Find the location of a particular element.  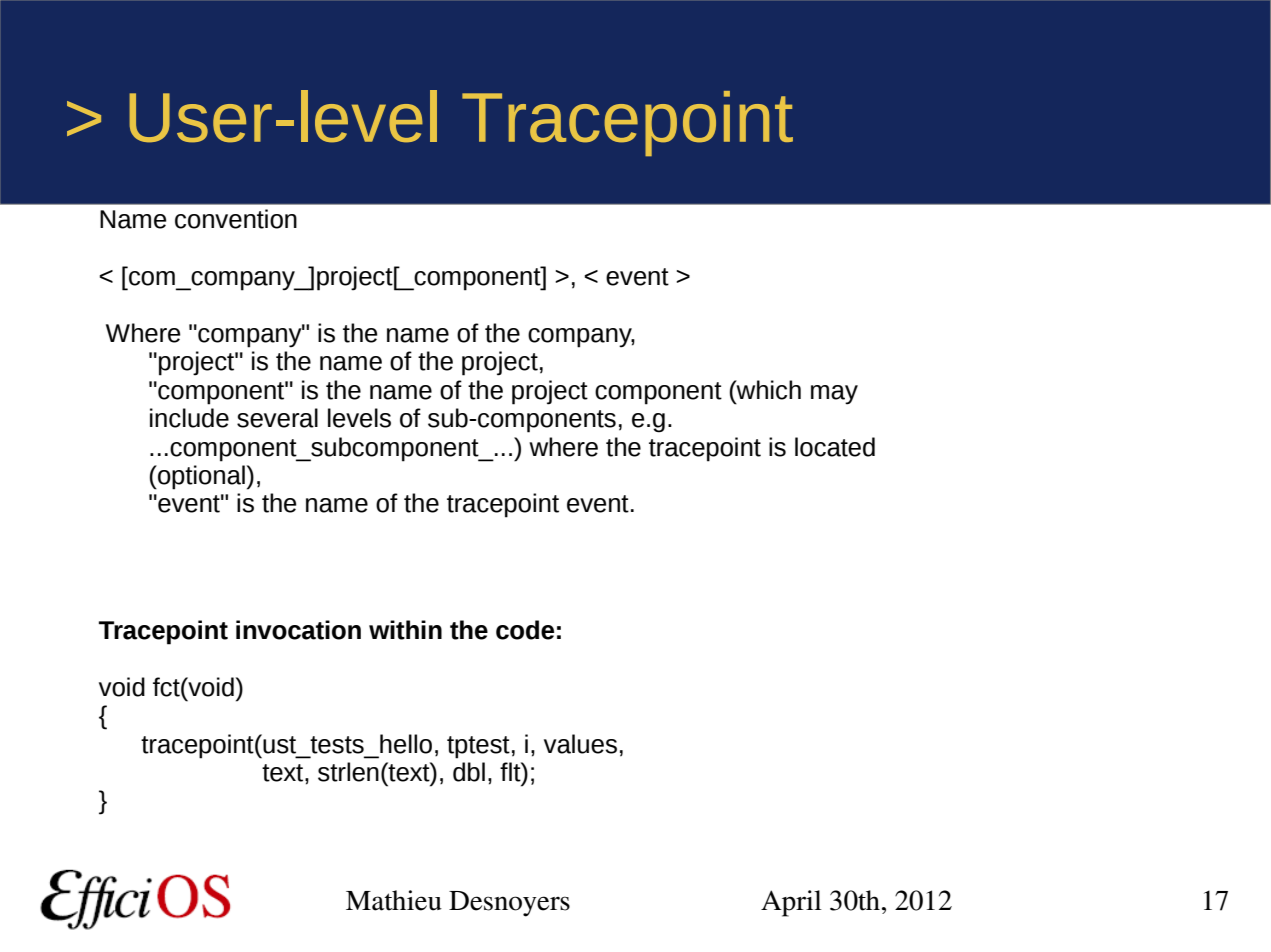

may is located at coordinates (834, 395).
